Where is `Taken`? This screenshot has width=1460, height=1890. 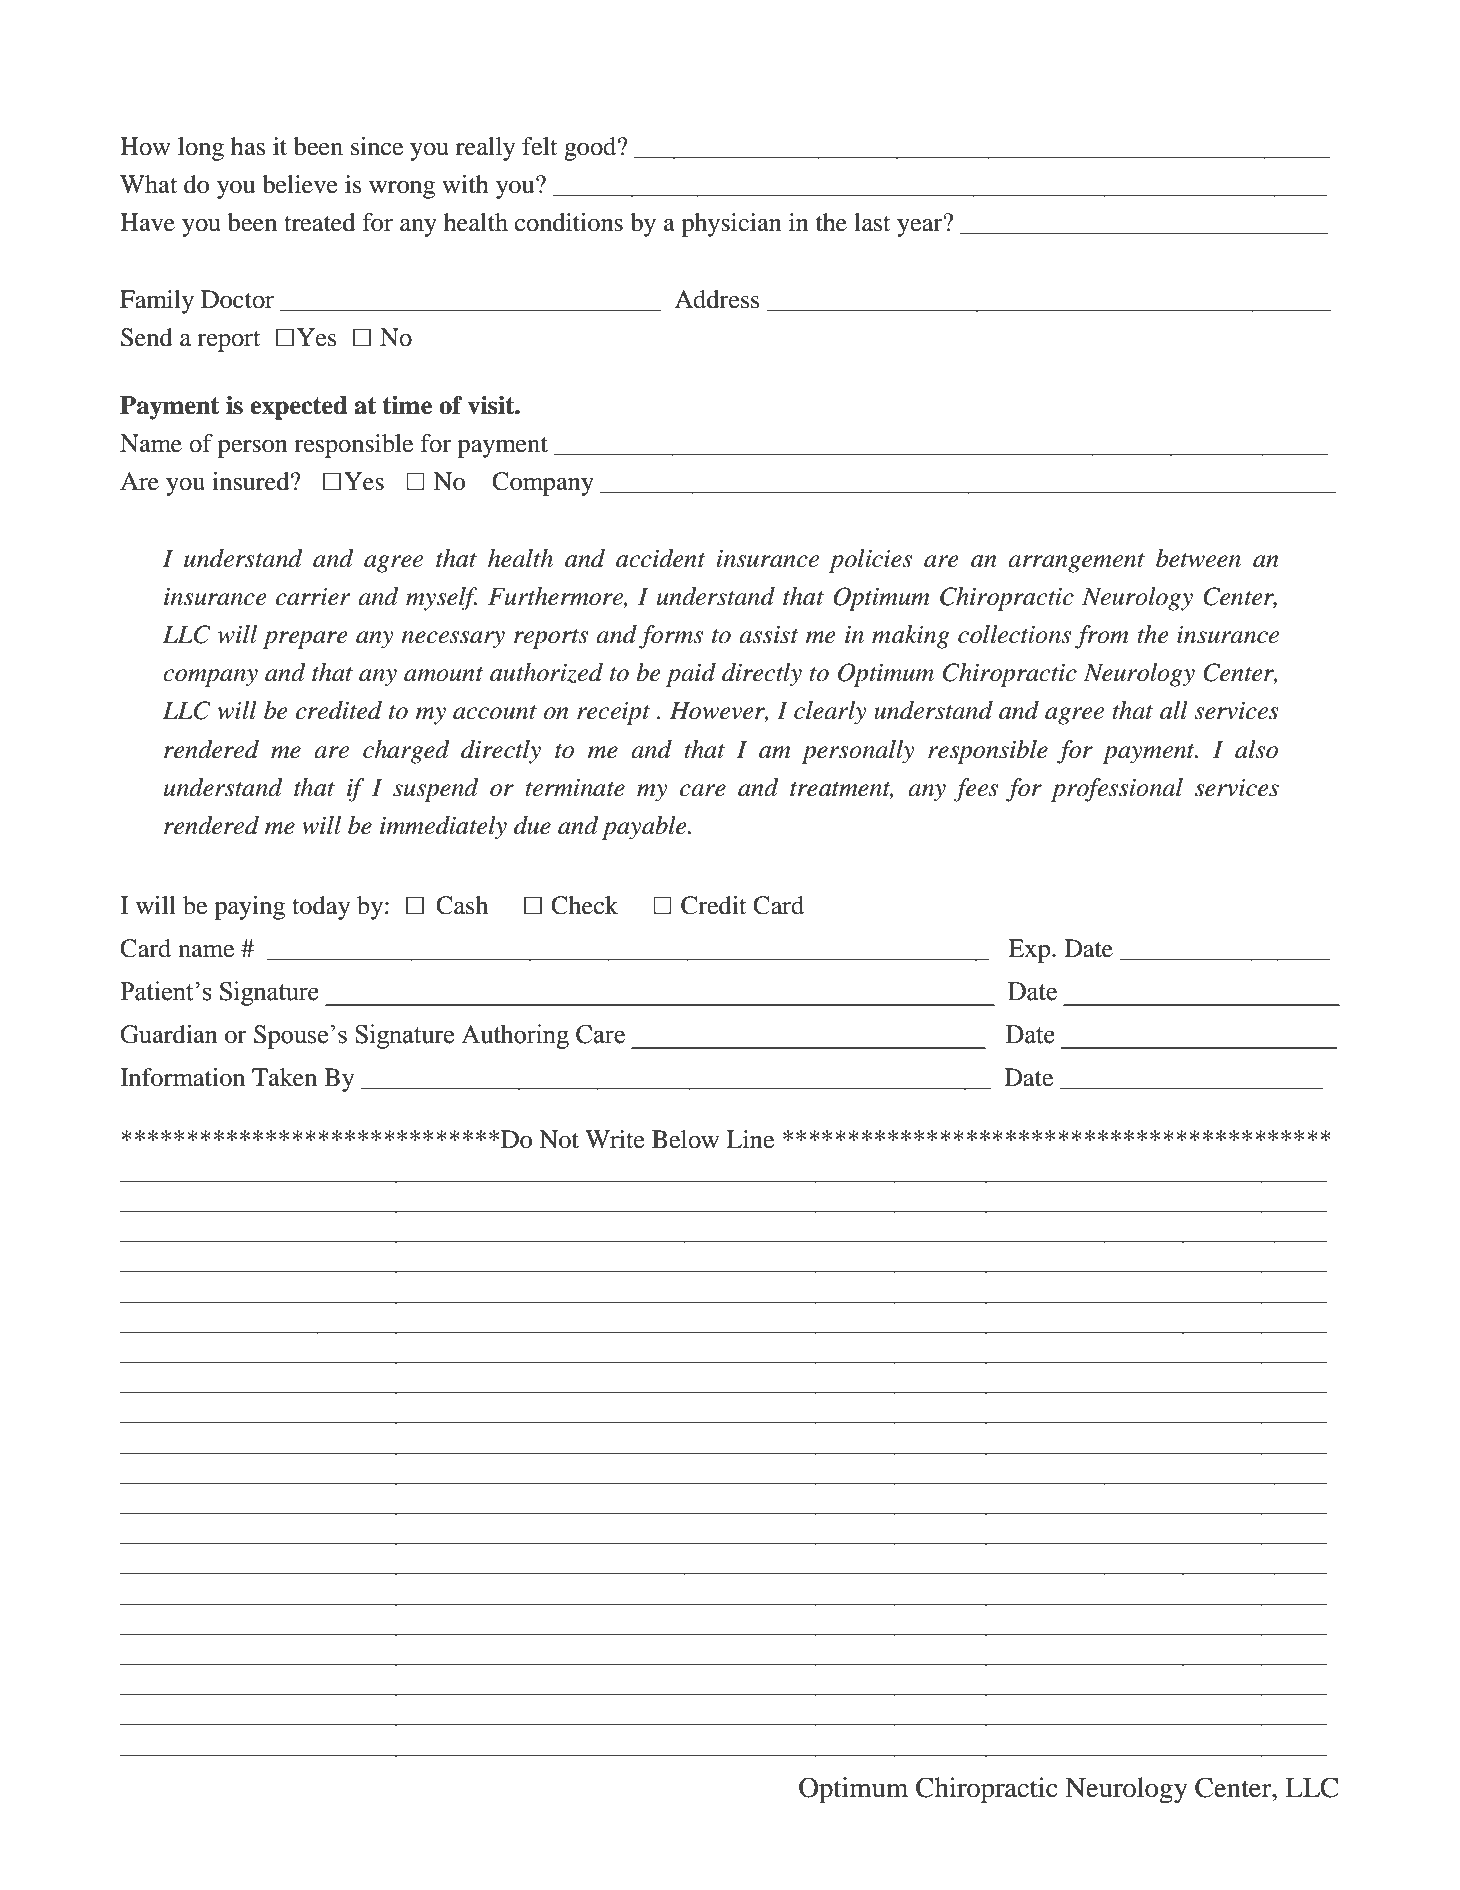
Taken is located at coordinates (284, 1077).
